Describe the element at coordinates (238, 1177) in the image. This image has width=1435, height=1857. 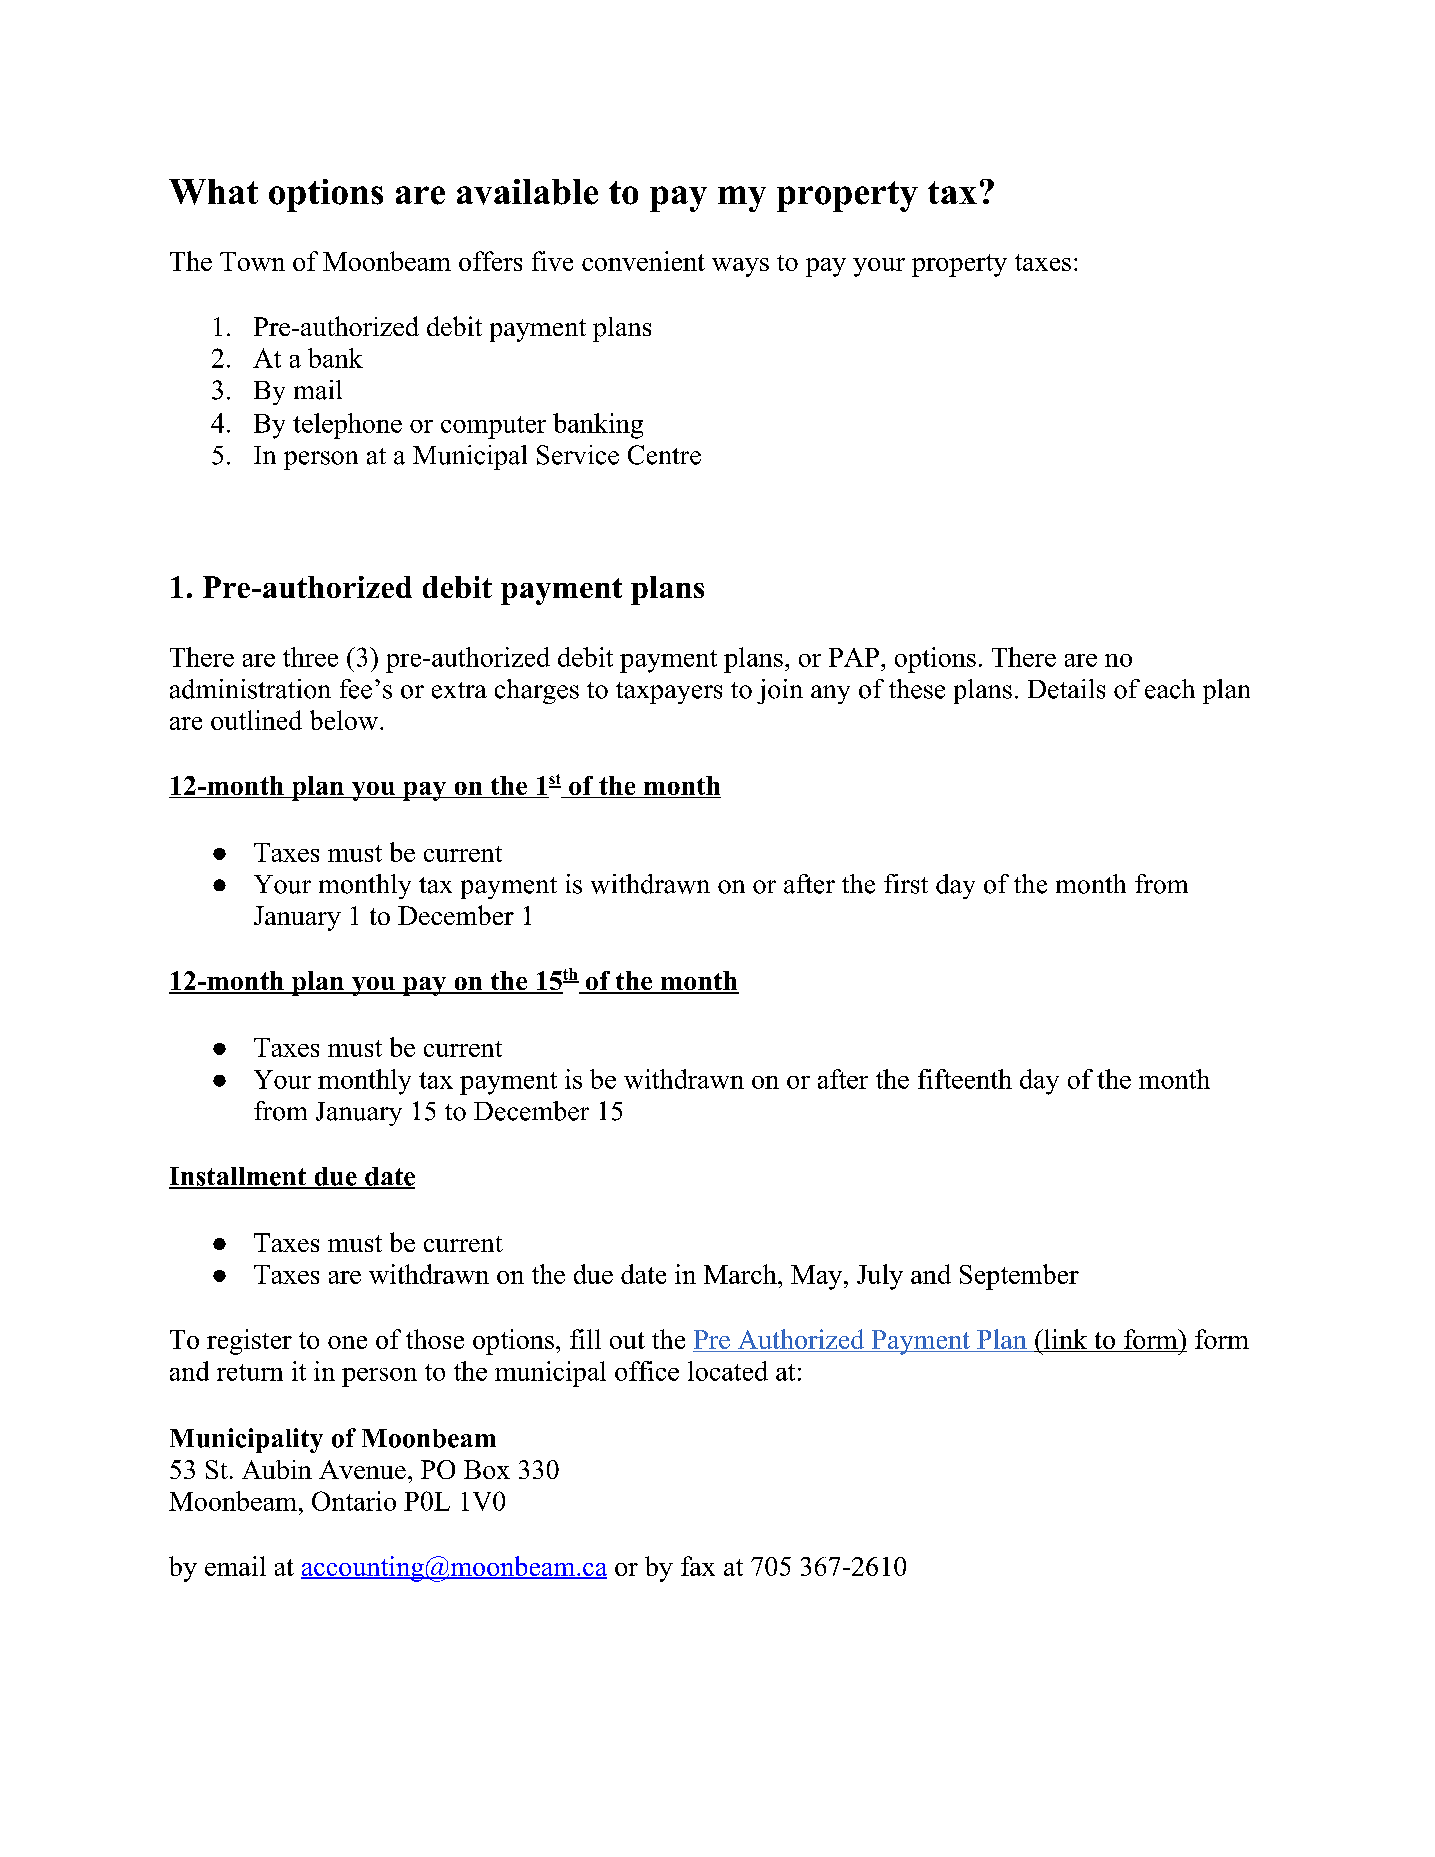
I see `Installment` at that location.
